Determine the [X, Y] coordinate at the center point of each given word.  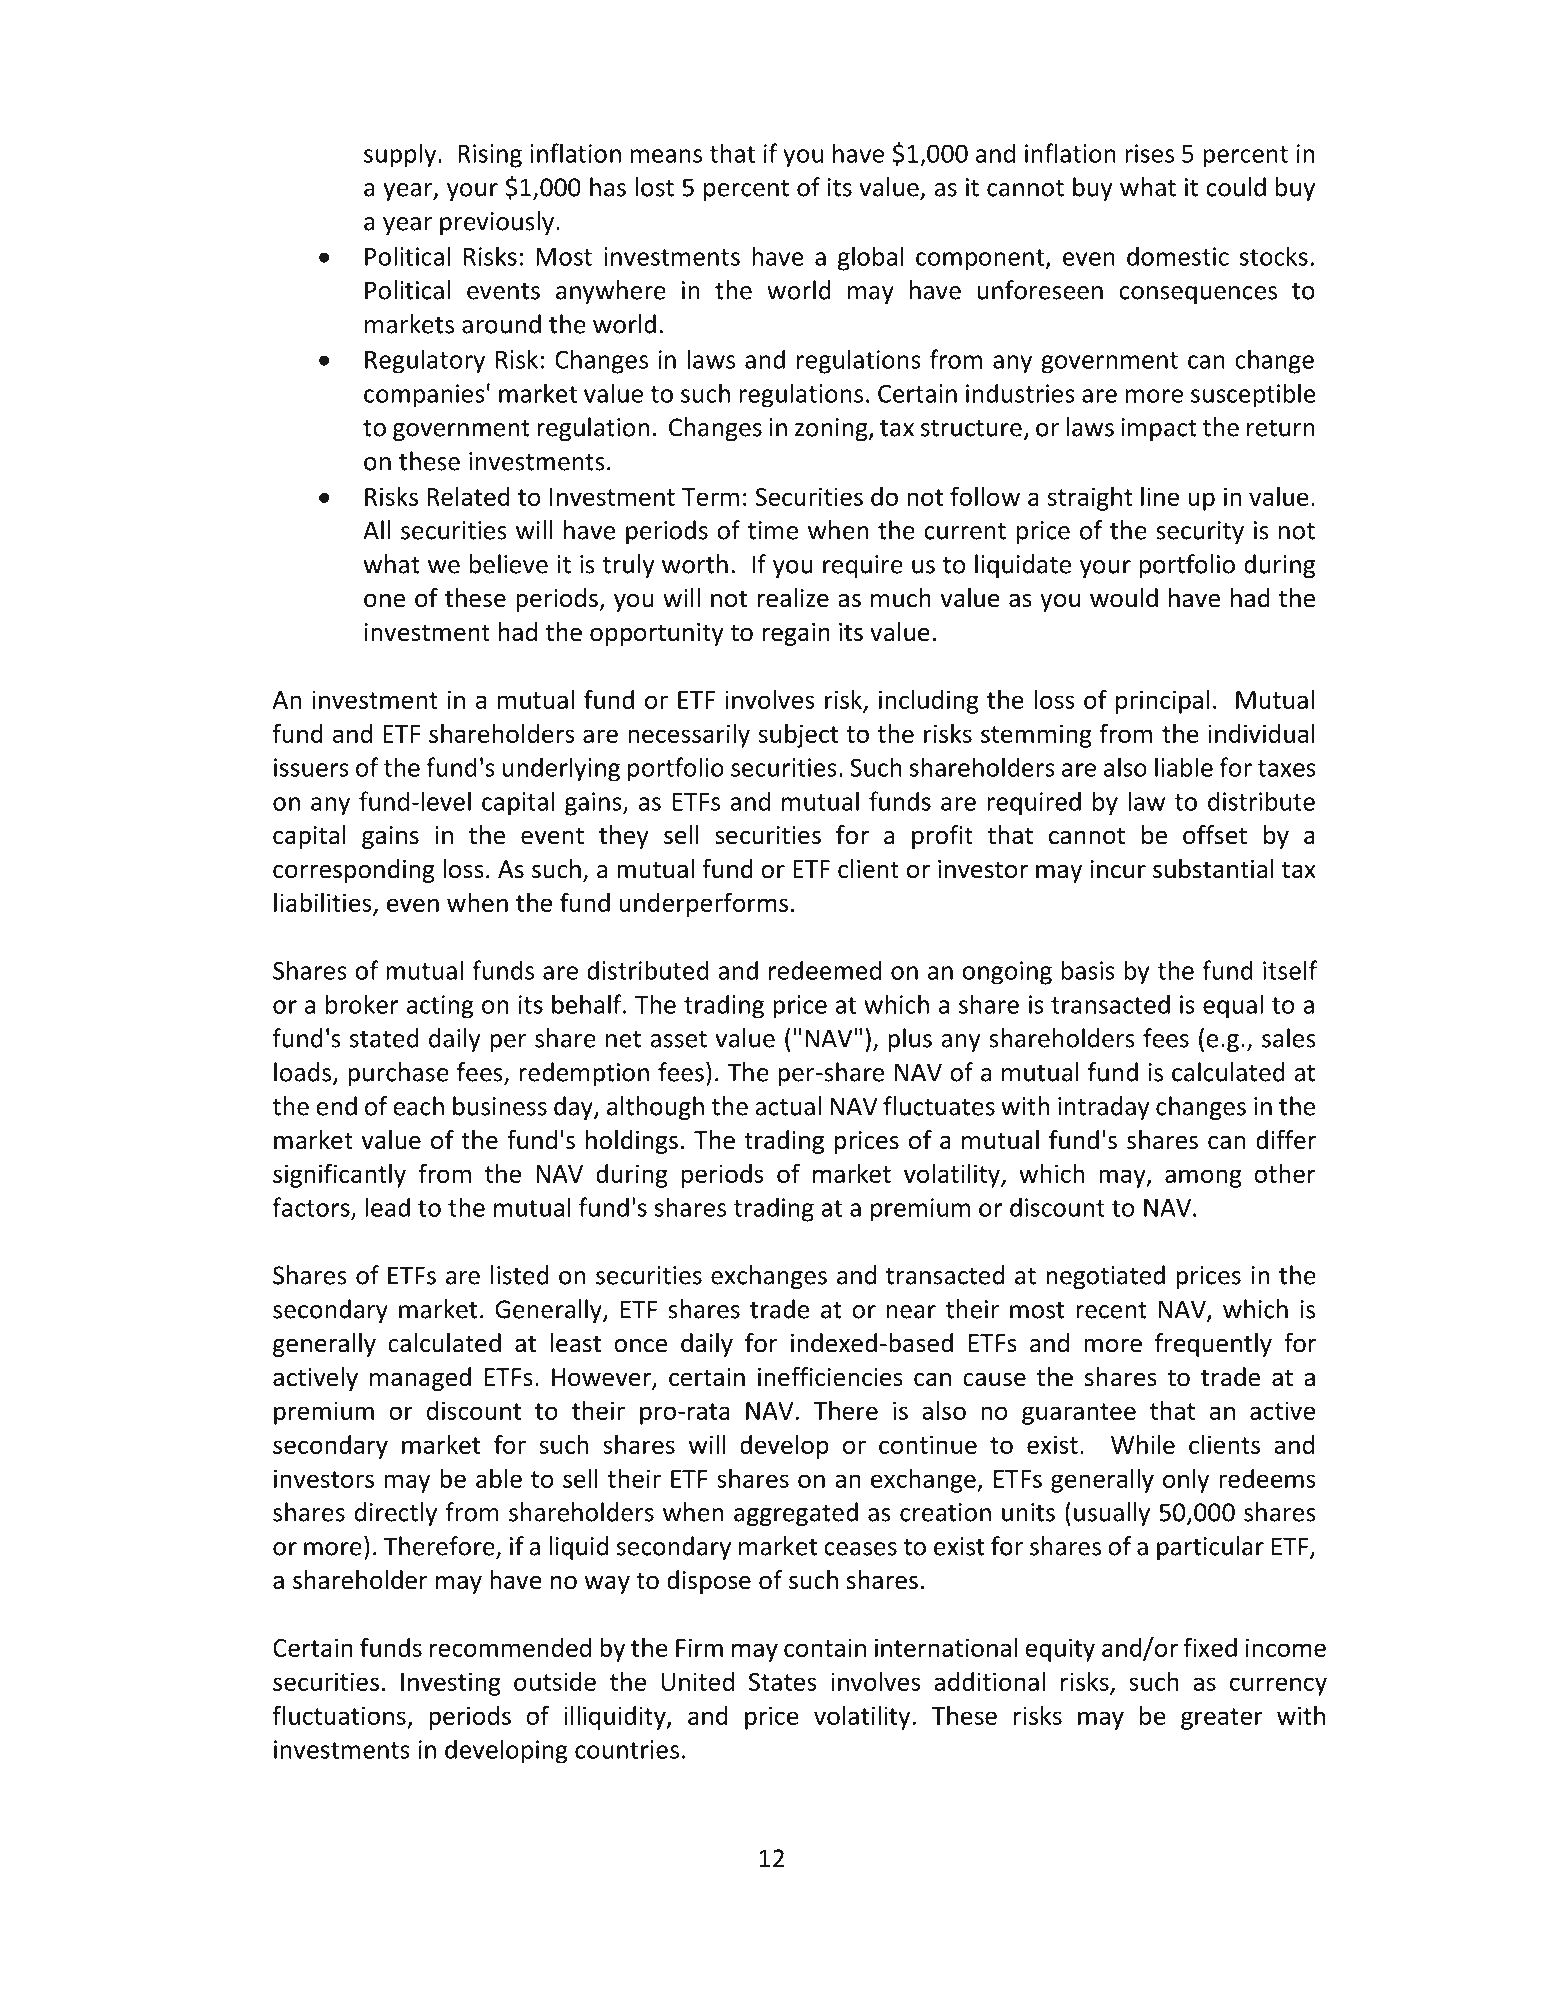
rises [1149, 153]
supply [401, 155]
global [871, 258]
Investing [451, 1684]
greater [1222, 1719]
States [783, 1682]
